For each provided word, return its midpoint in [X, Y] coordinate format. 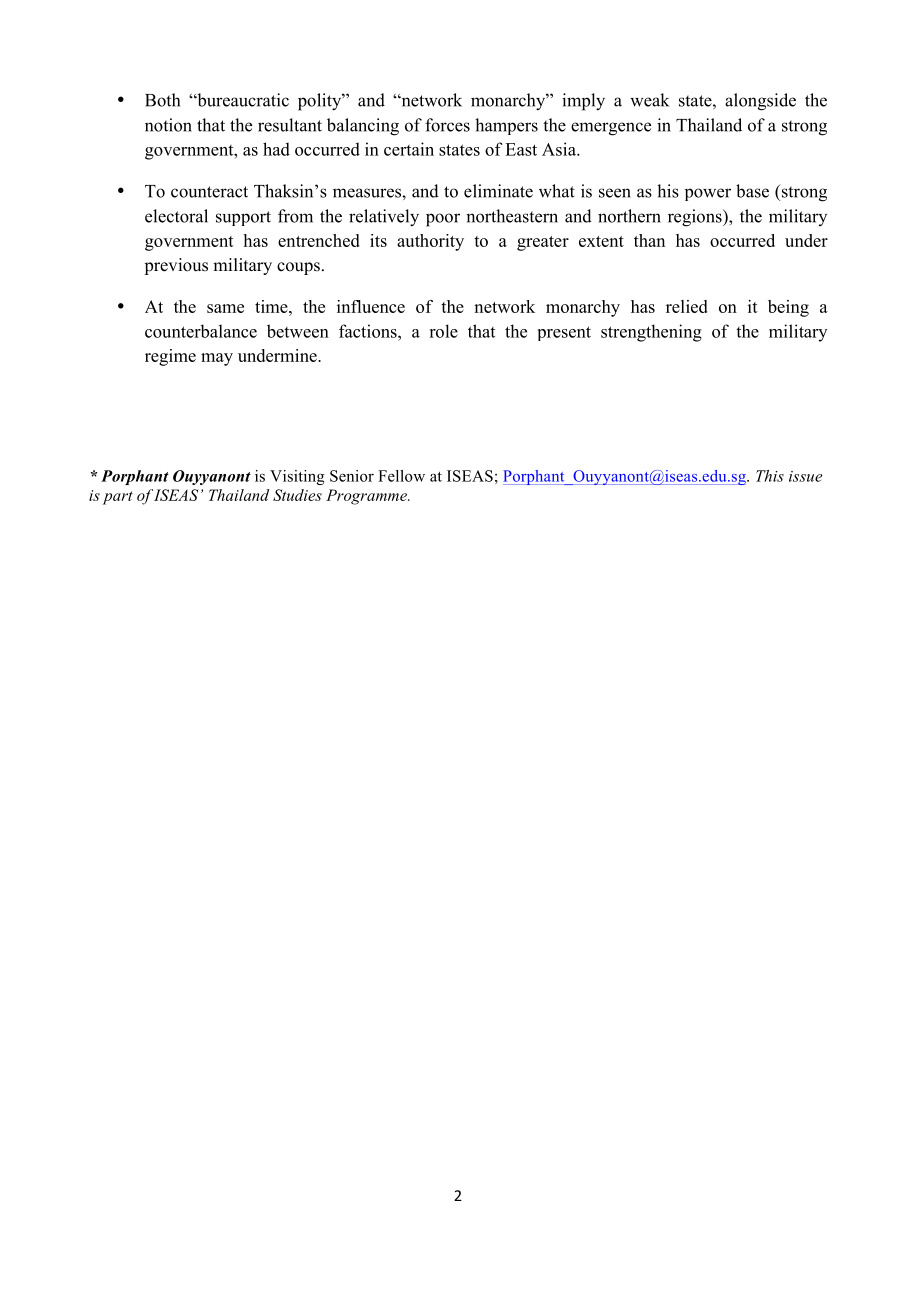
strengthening [651, 333]
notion [168, 125]
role [443, 331]
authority [430, 242]
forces [447, 125]
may [217, 359]
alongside [760, 102]
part [118, 498]
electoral [176, 216]
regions [696, 218]
